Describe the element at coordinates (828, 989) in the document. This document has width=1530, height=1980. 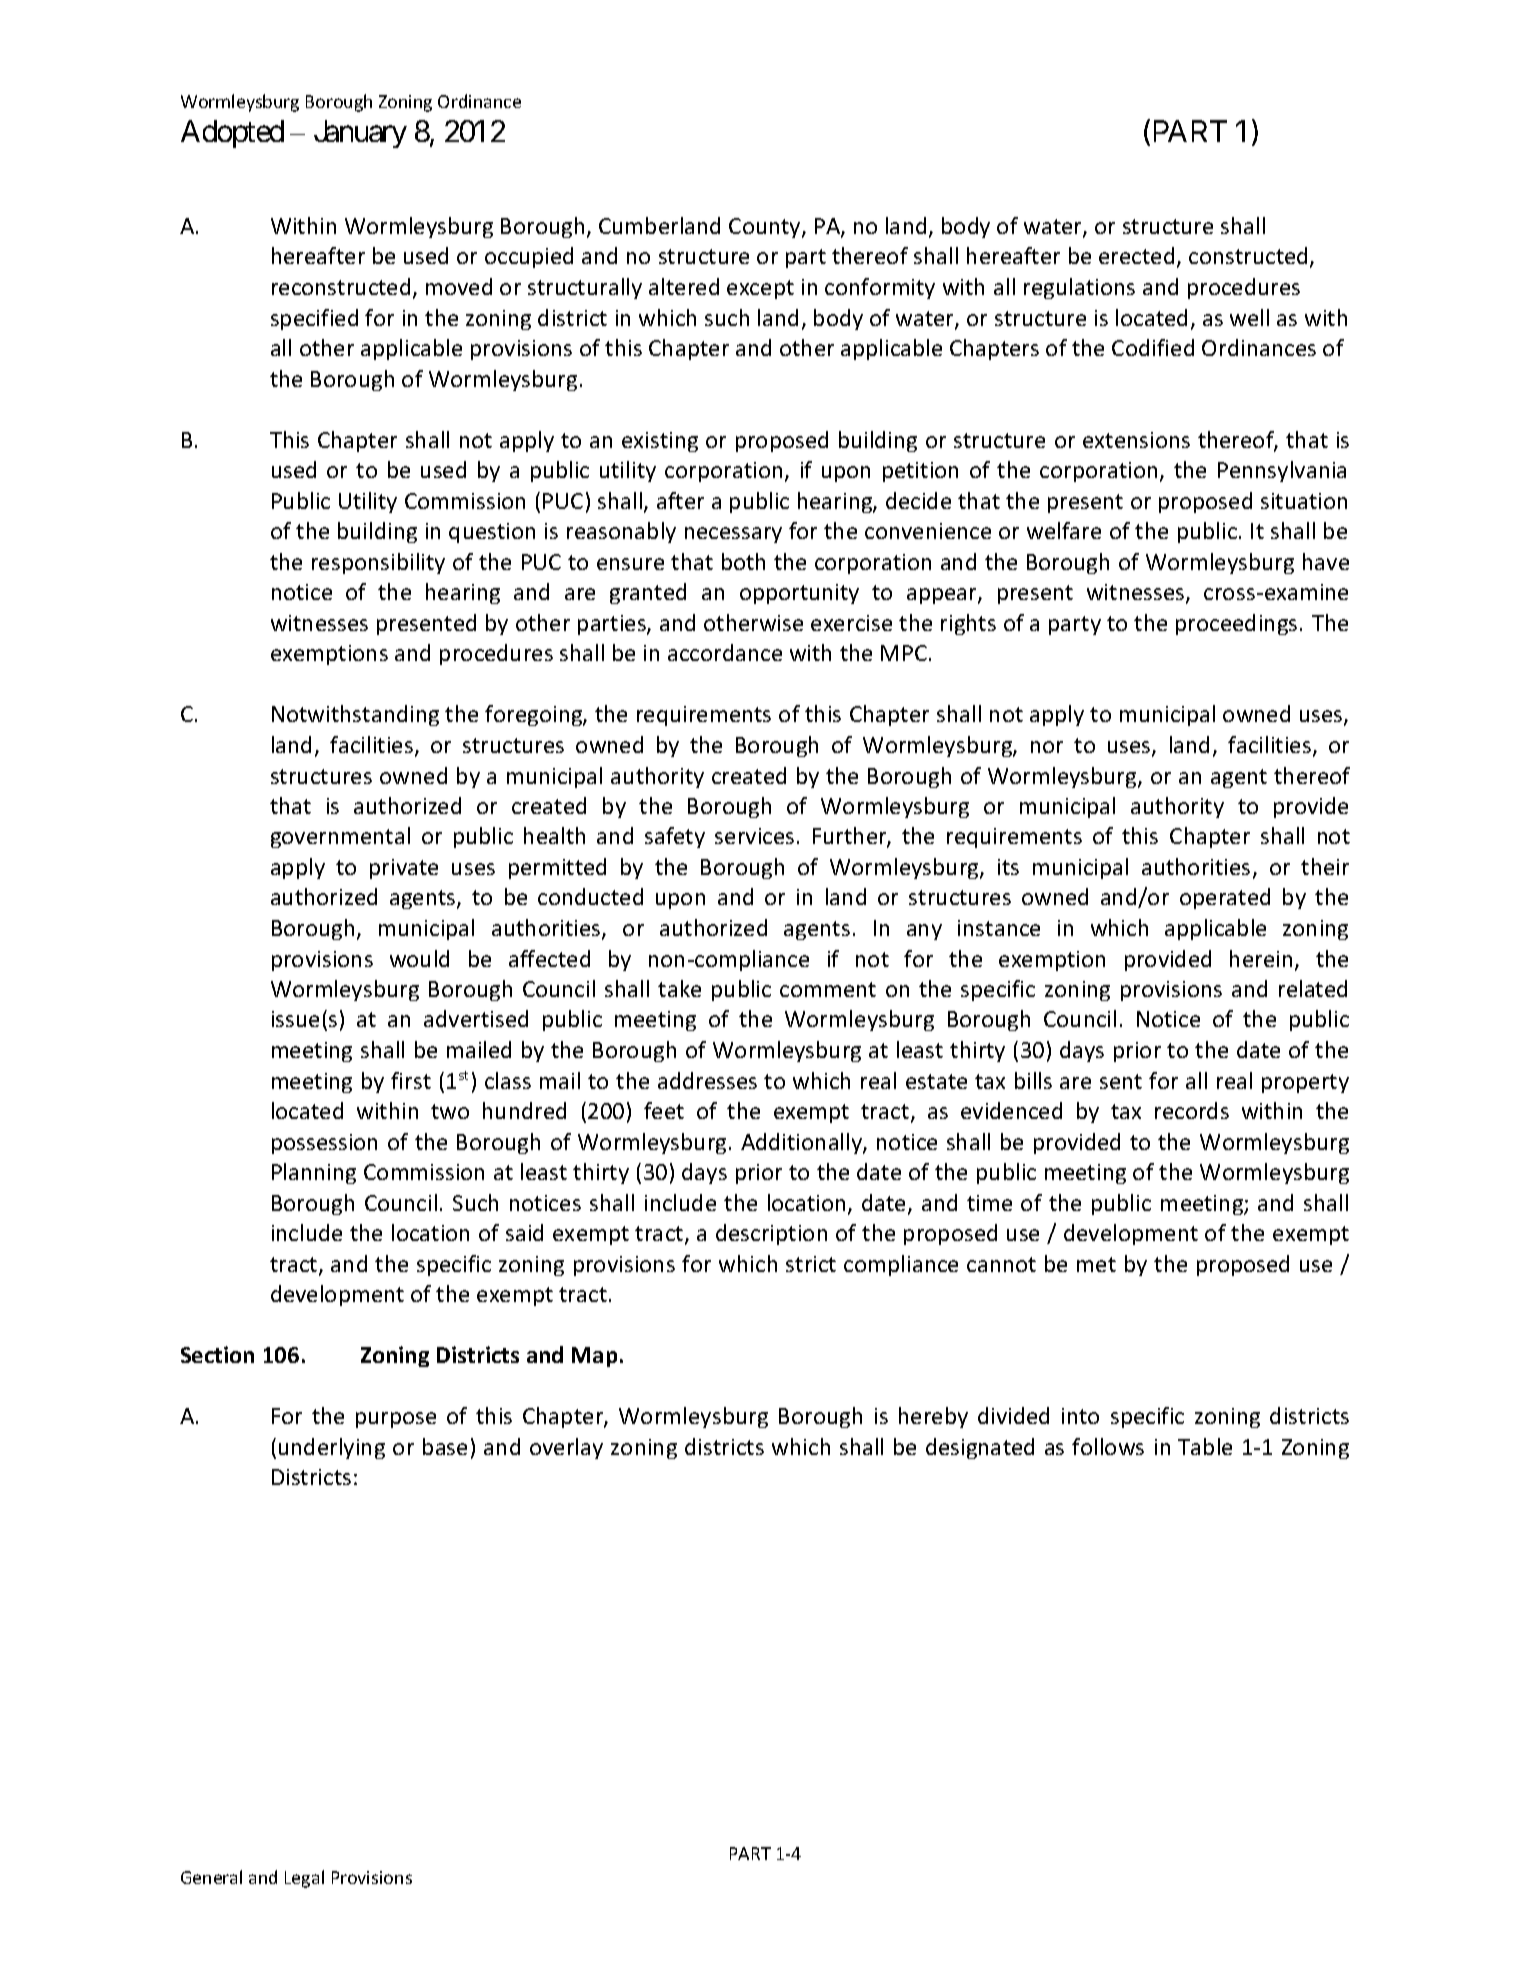
I see `comment` at that location.
